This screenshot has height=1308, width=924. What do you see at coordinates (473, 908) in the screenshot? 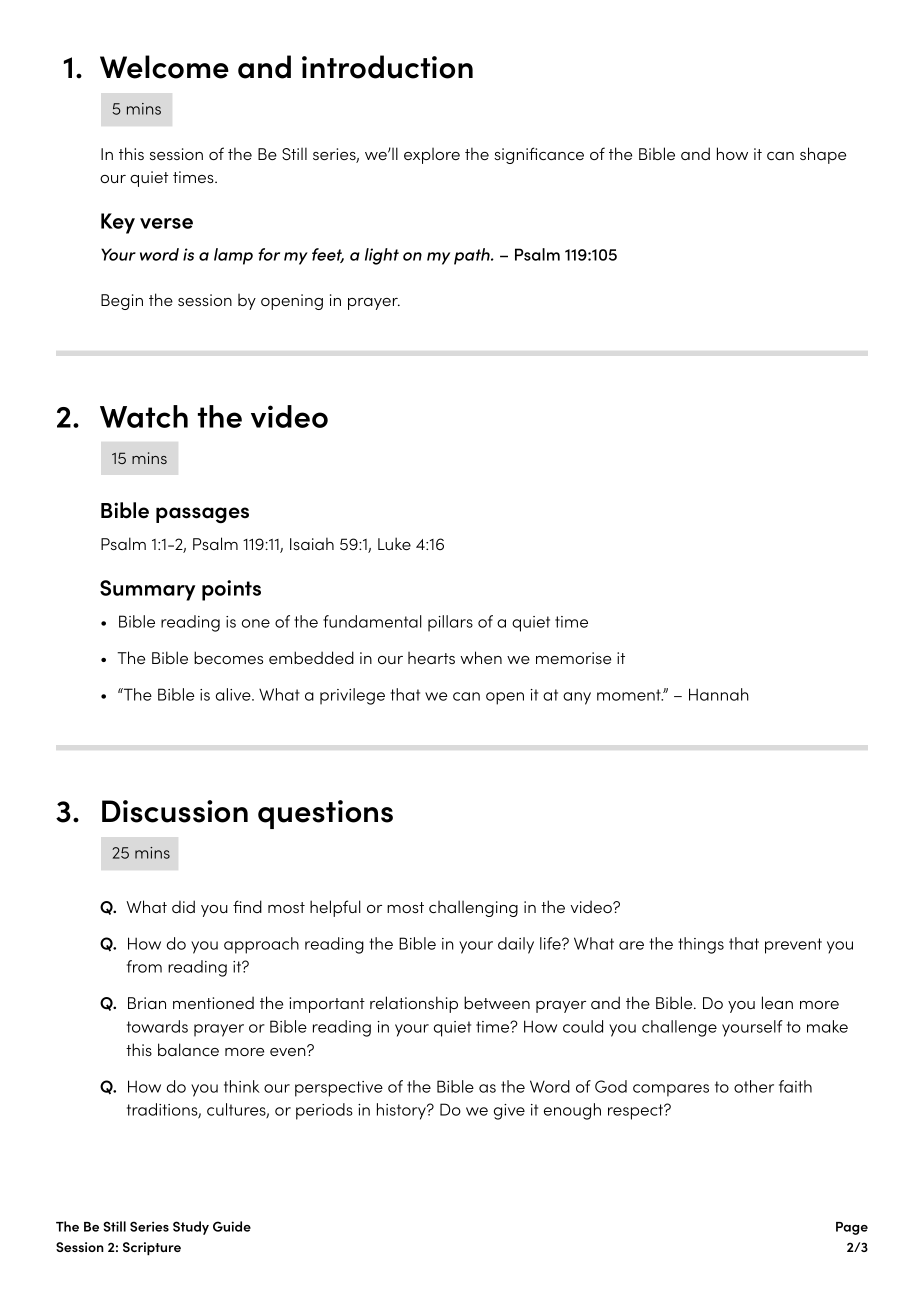
I see `challenging` at bounding box center [473, 908].
